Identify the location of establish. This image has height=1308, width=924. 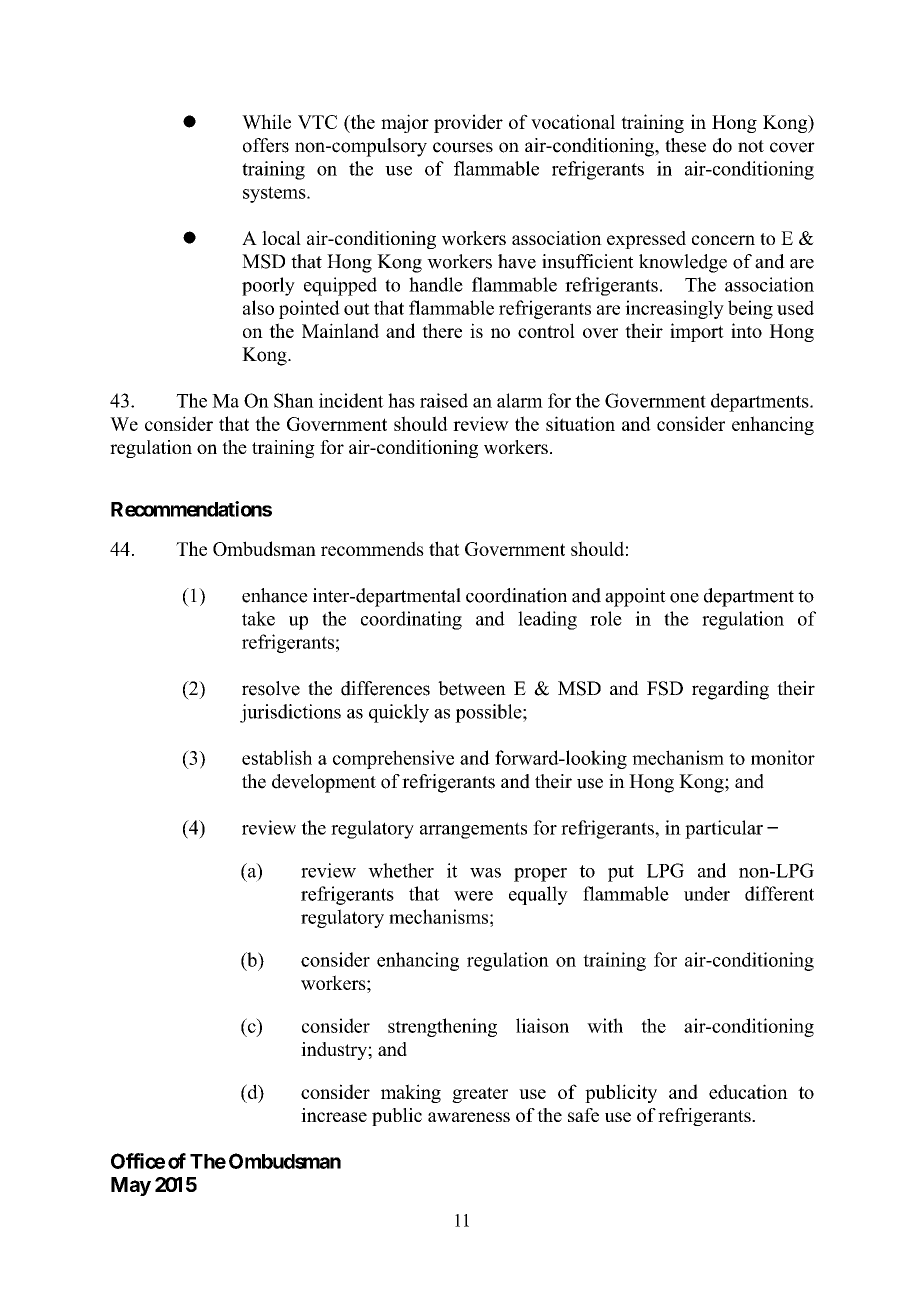
(277, 757).
